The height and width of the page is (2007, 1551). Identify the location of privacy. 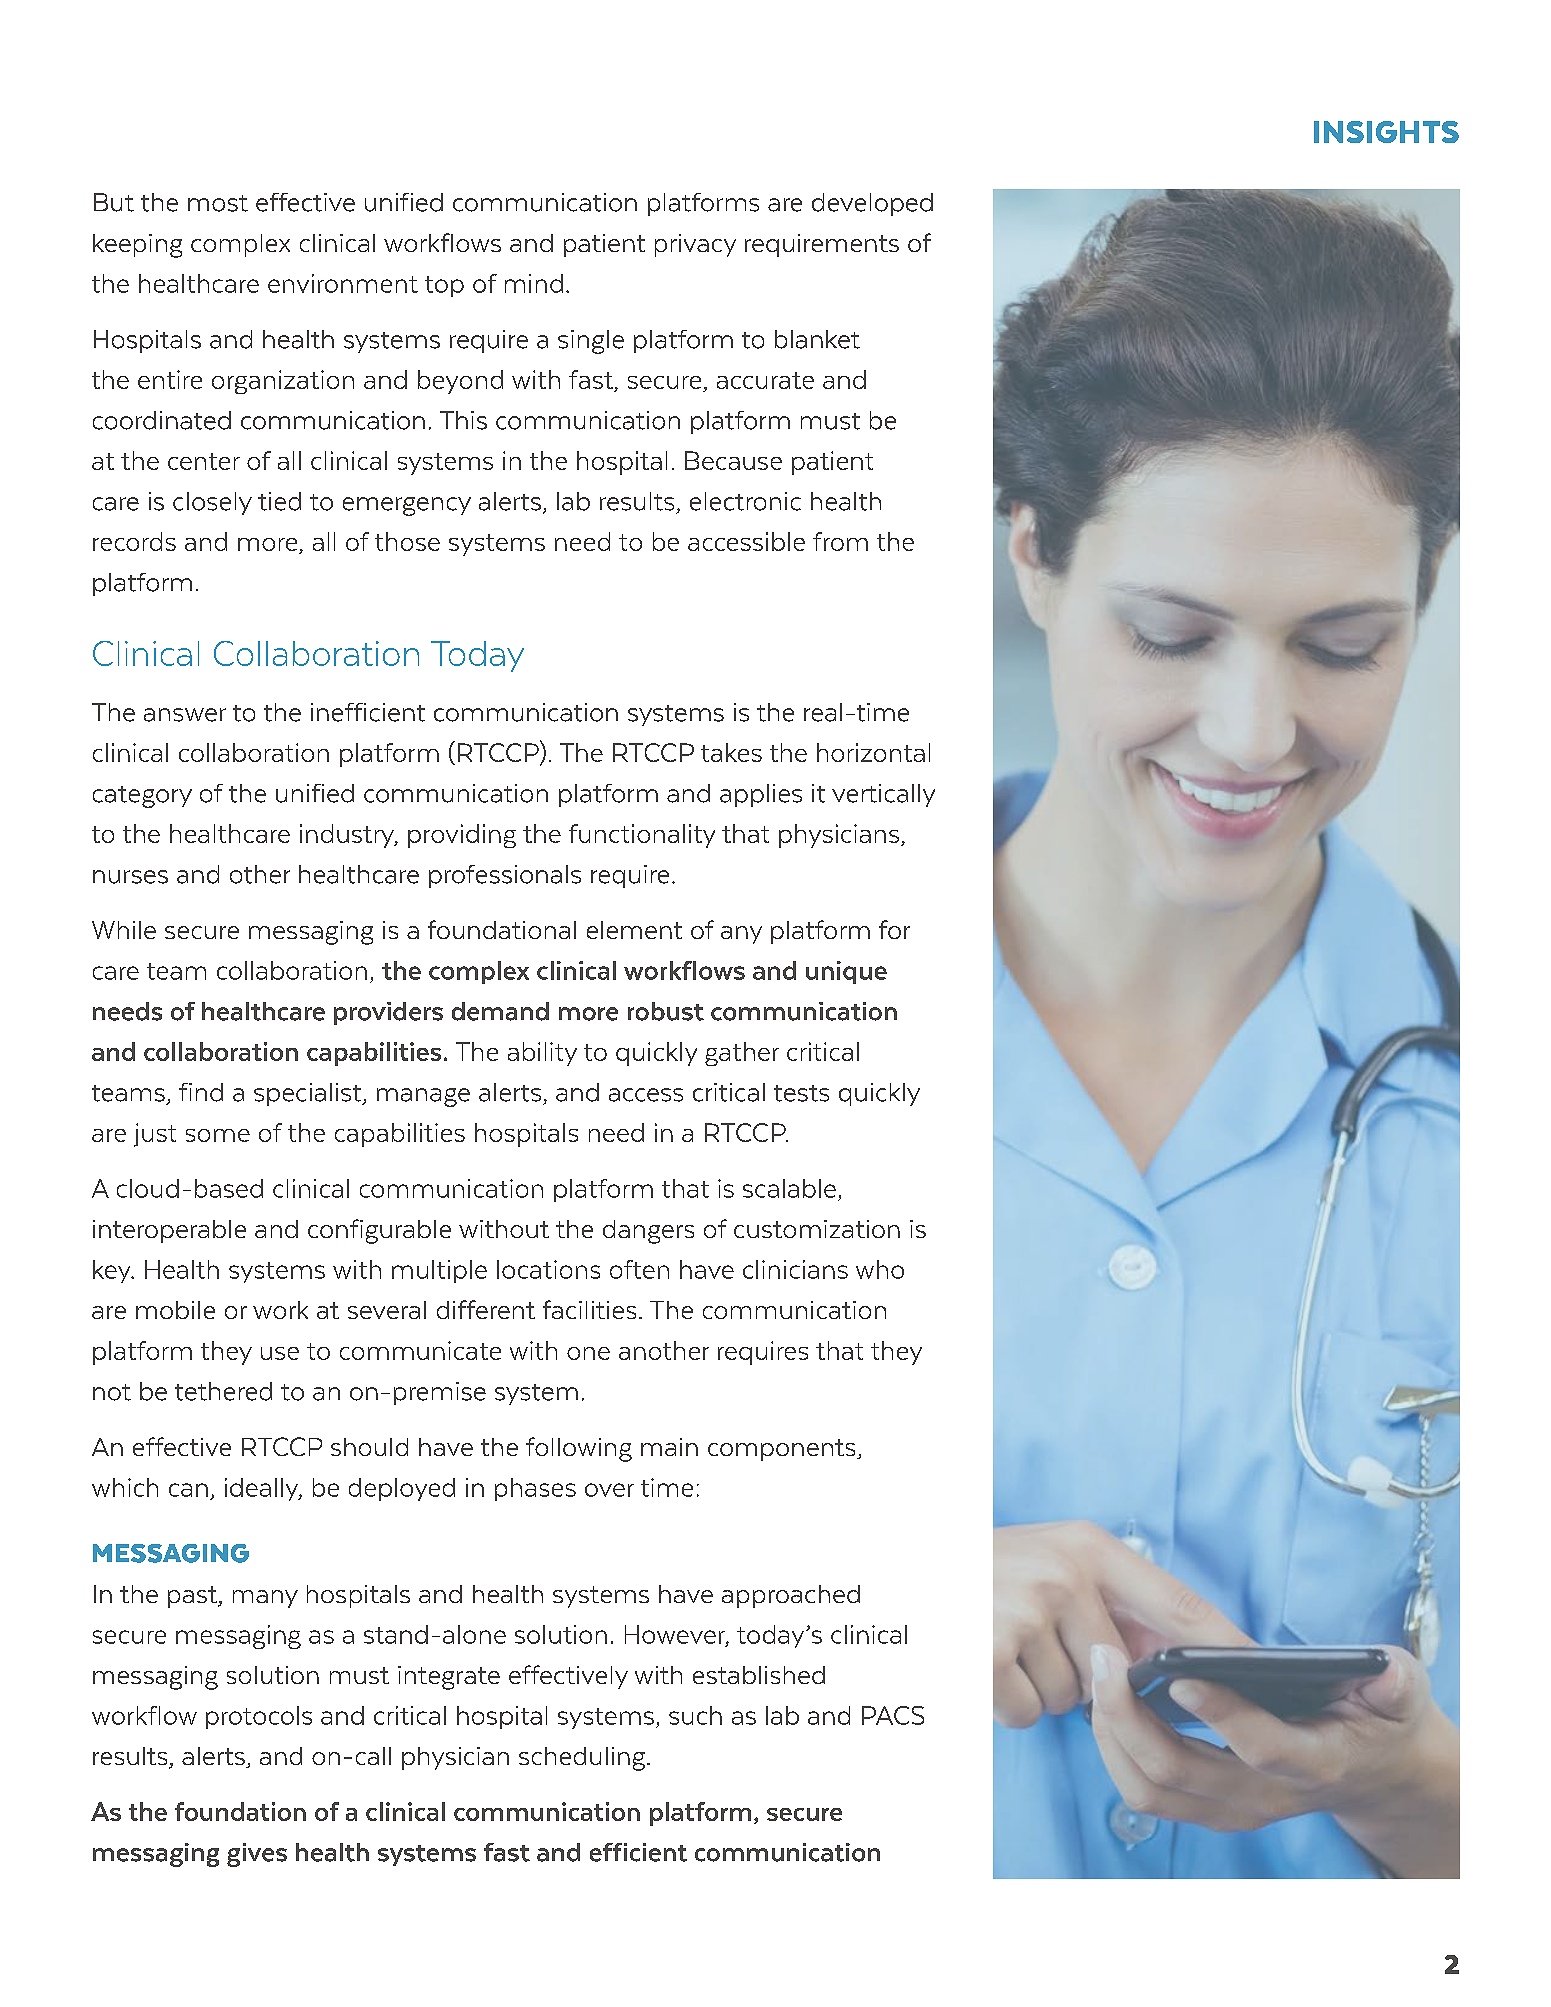
(695, 245).
